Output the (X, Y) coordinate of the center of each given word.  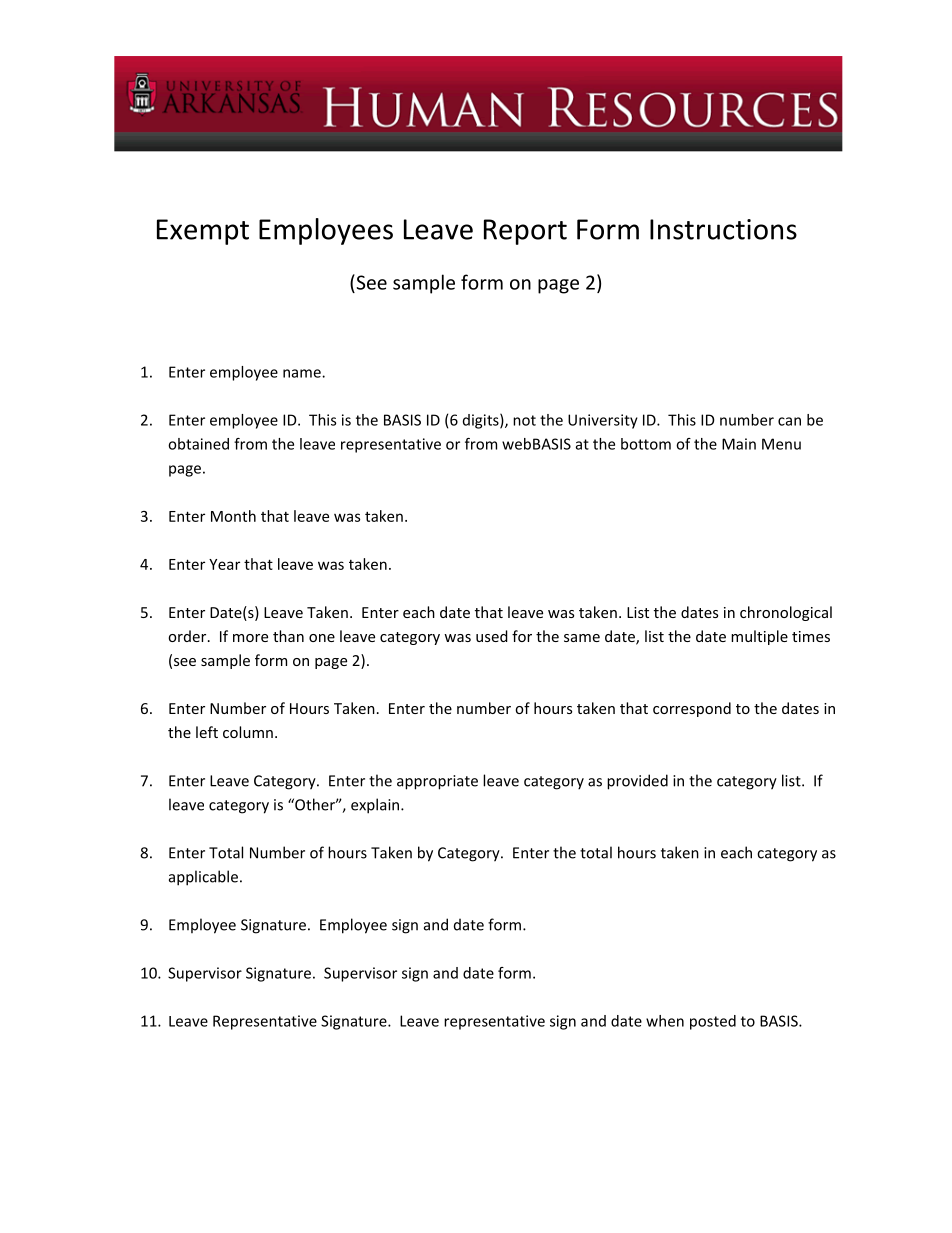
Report (525, 232)
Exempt (203, 232)
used (492, 636)
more (250, 638)
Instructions (723, 229)
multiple (759, 637)
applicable (203, 878)
